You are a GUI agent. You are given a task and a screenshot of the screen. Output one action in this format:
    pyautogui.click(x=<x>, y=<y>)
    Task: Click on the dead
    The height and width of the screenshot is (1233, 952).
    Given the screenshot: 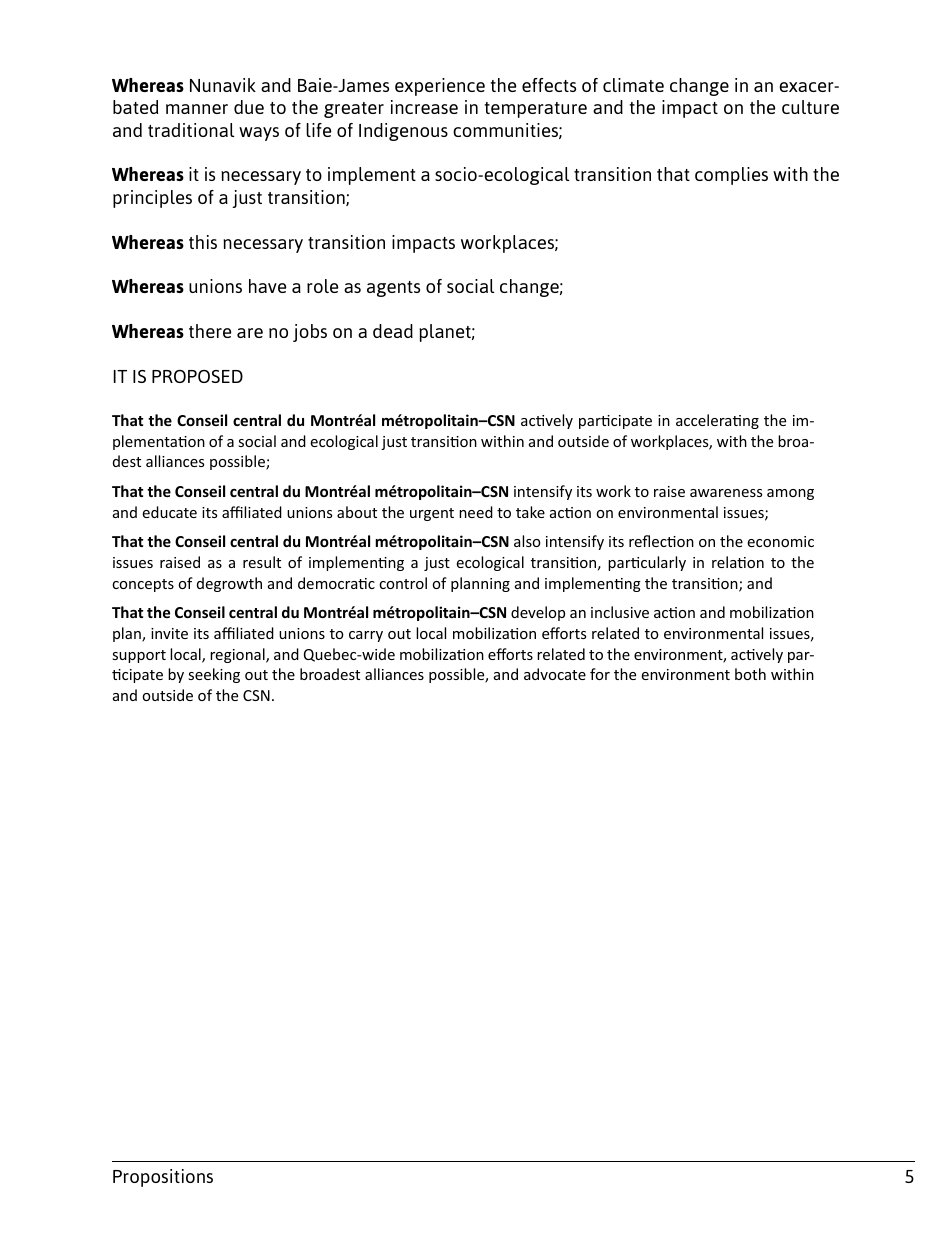 What is the action you would take?
    pyautogui.click(x=393, y=331)
